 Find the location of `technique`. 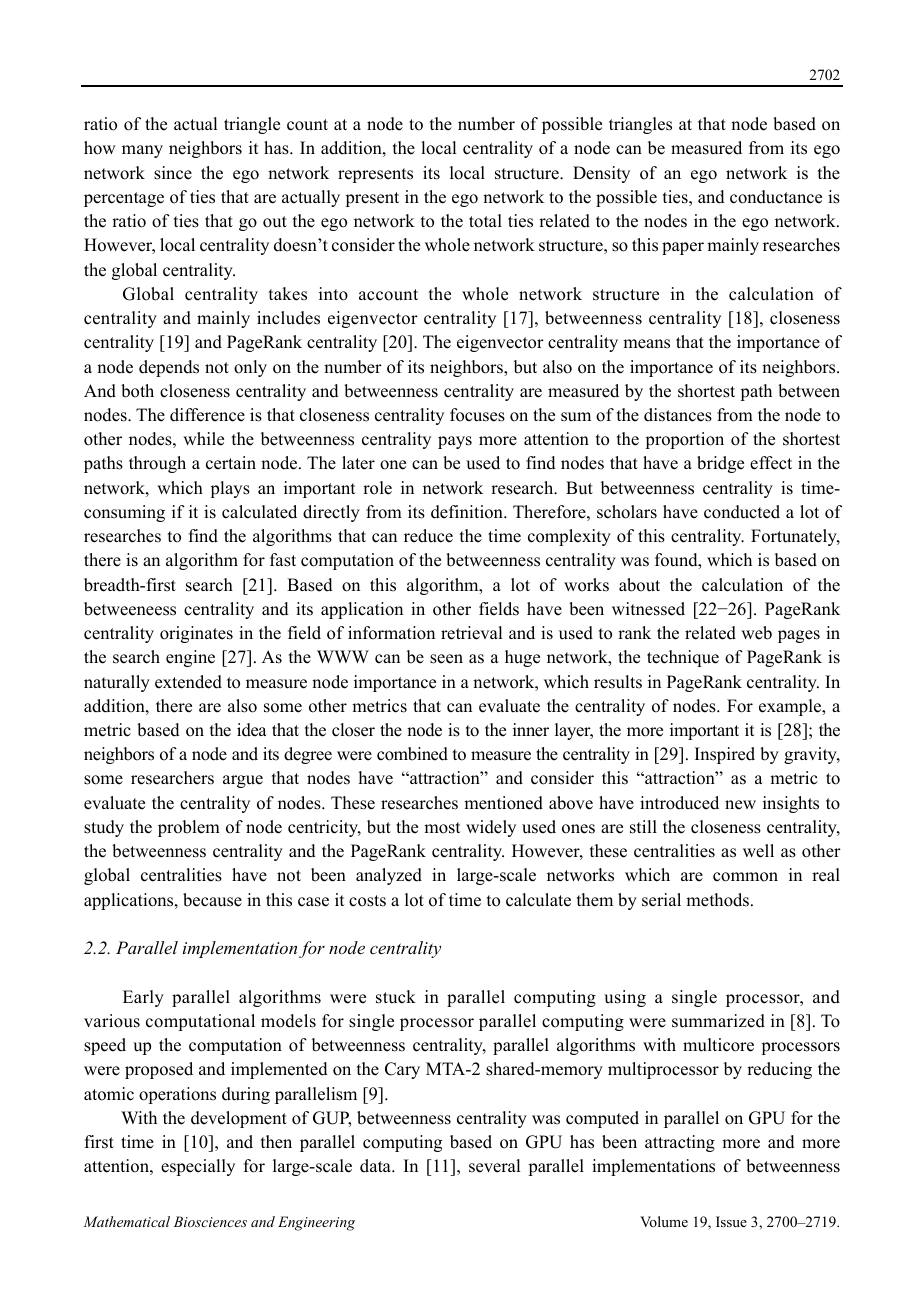

technique is located at coordinates (683, 658).
